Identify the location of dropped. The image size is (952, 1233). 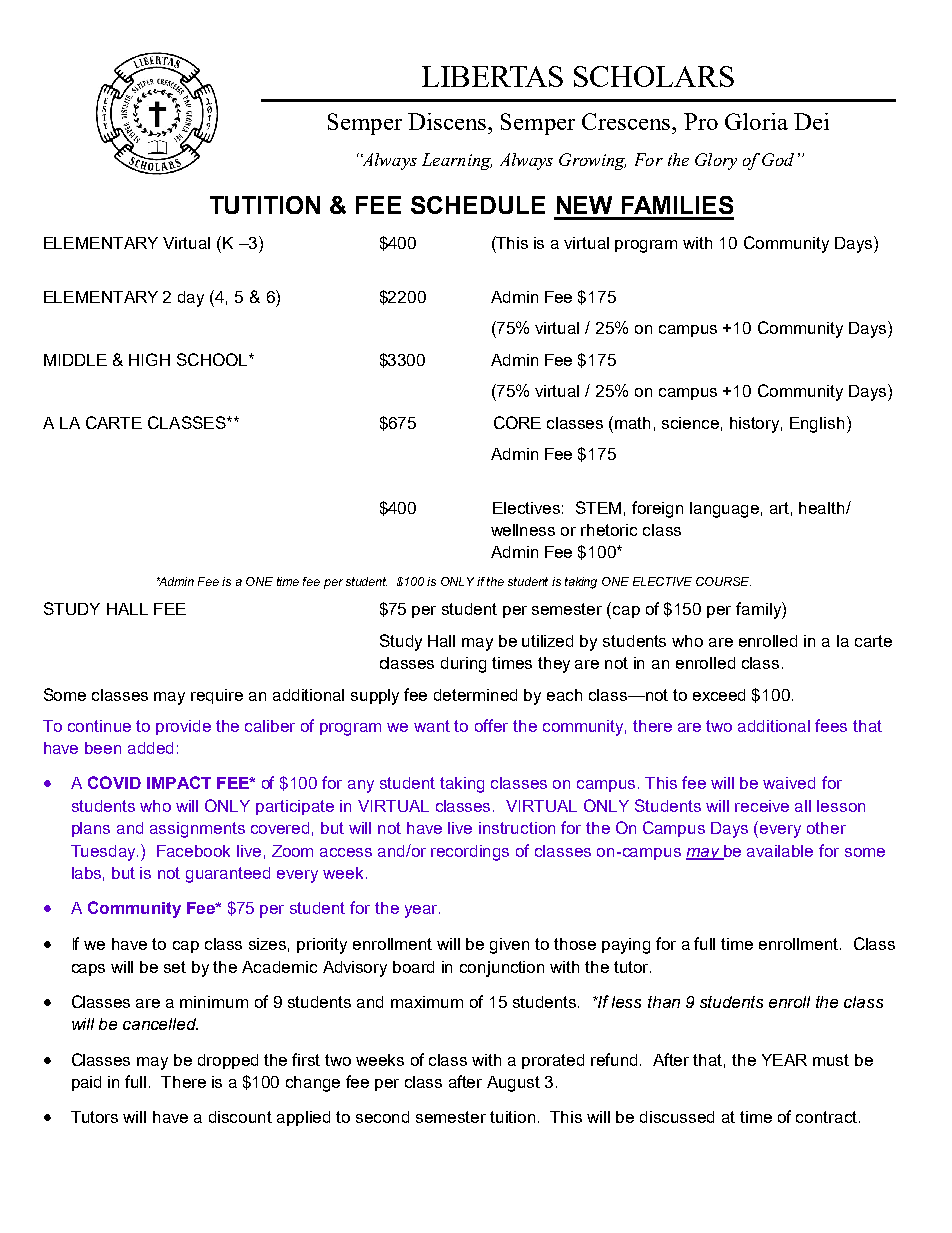
(228, 1061).
